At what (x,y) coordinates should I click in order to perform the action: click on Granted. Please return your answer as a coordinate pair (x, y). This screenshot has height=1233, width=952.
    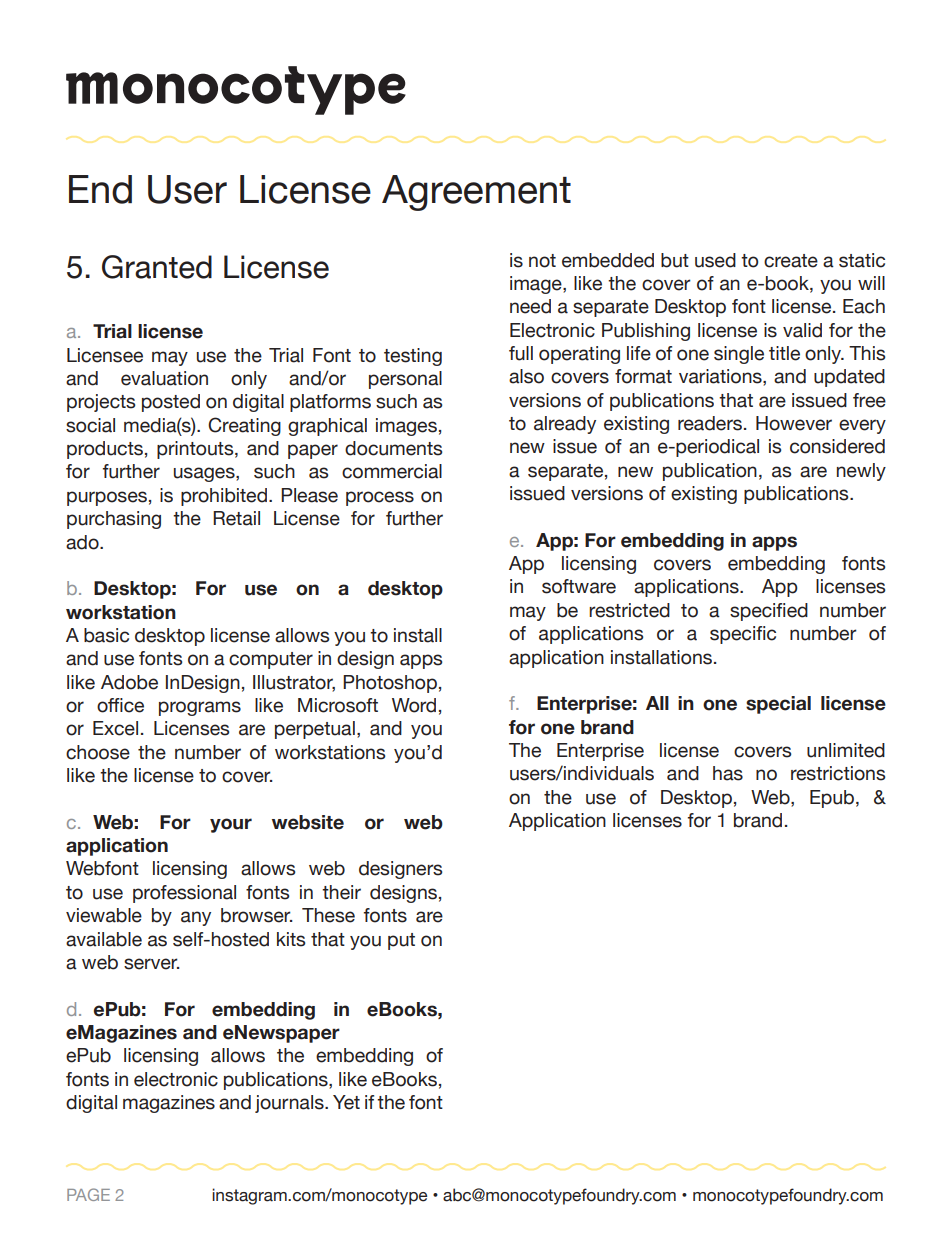
    Looking at the image, I should click on (157, 267).
